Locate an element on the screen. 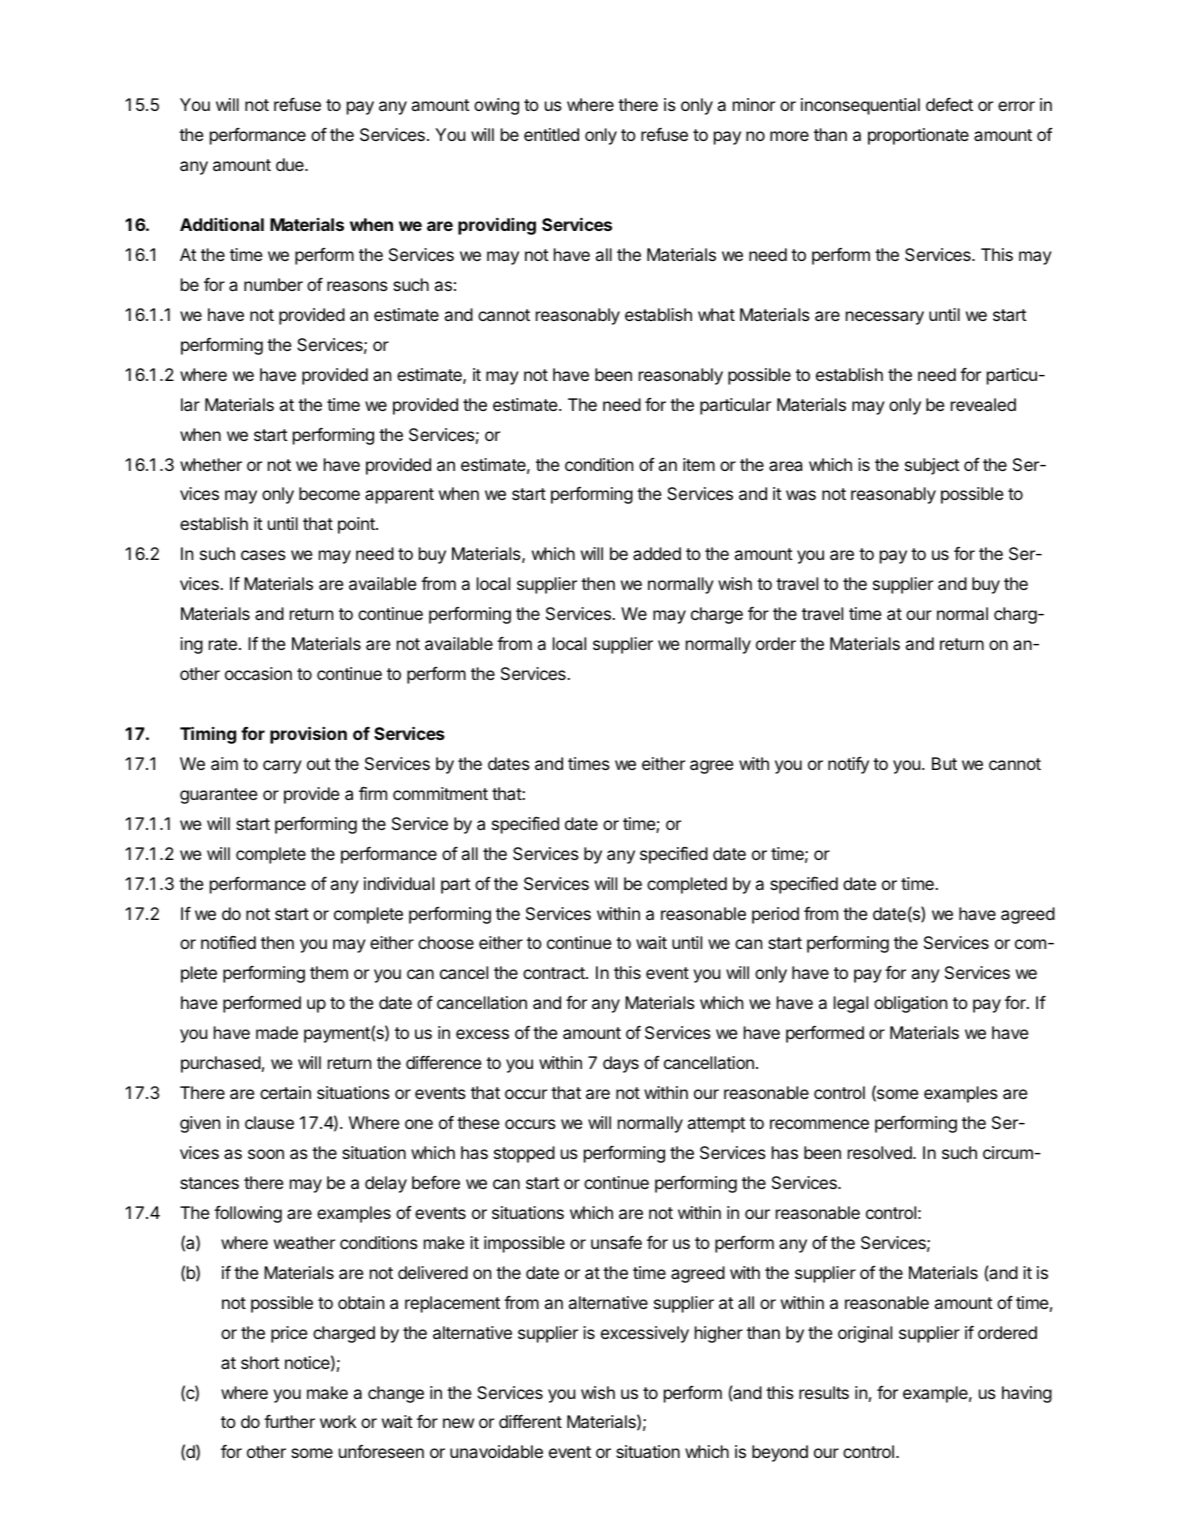  proportionate is located at coordinates (918, 136).
